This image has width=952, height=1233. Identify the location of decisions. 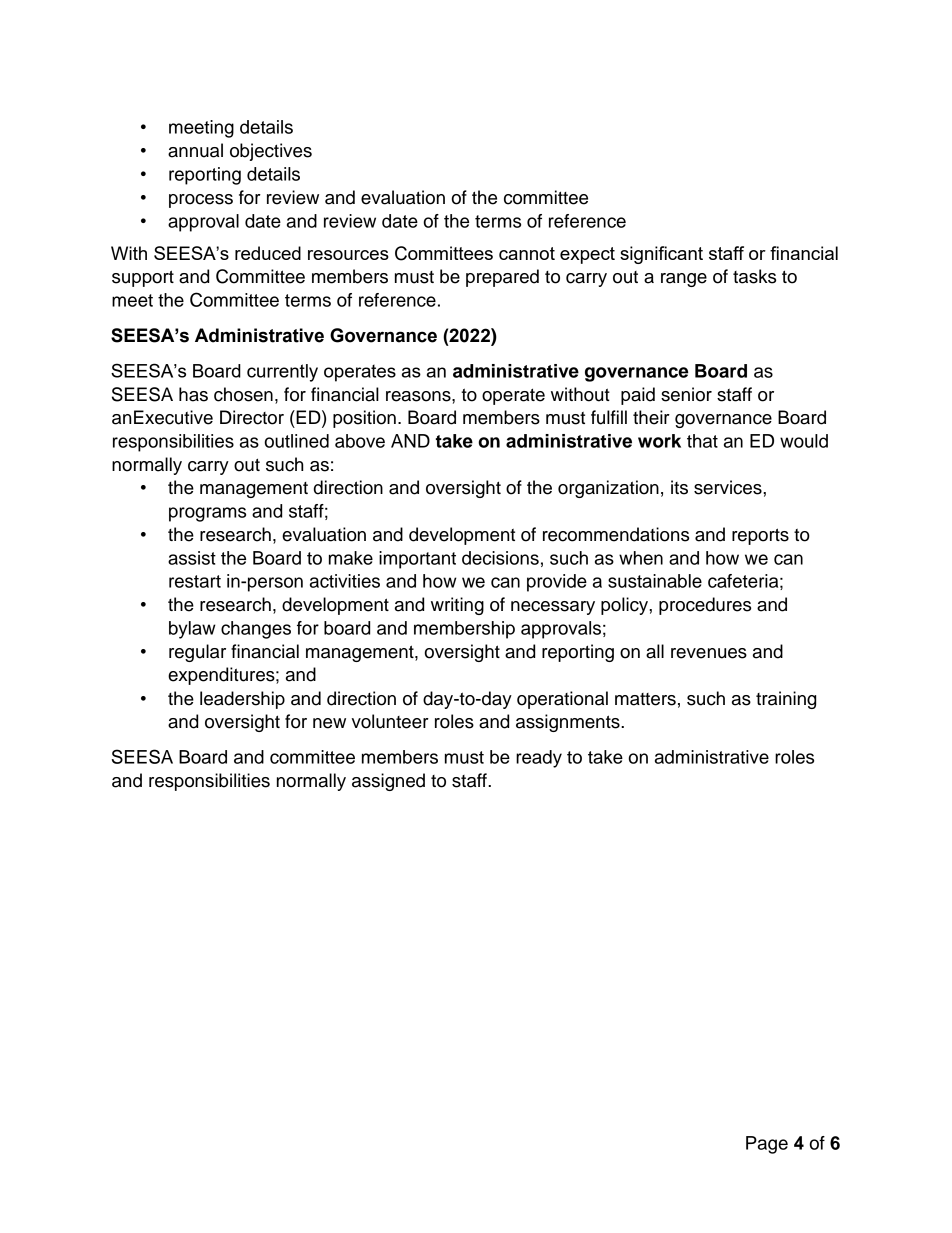
(500, 558).
